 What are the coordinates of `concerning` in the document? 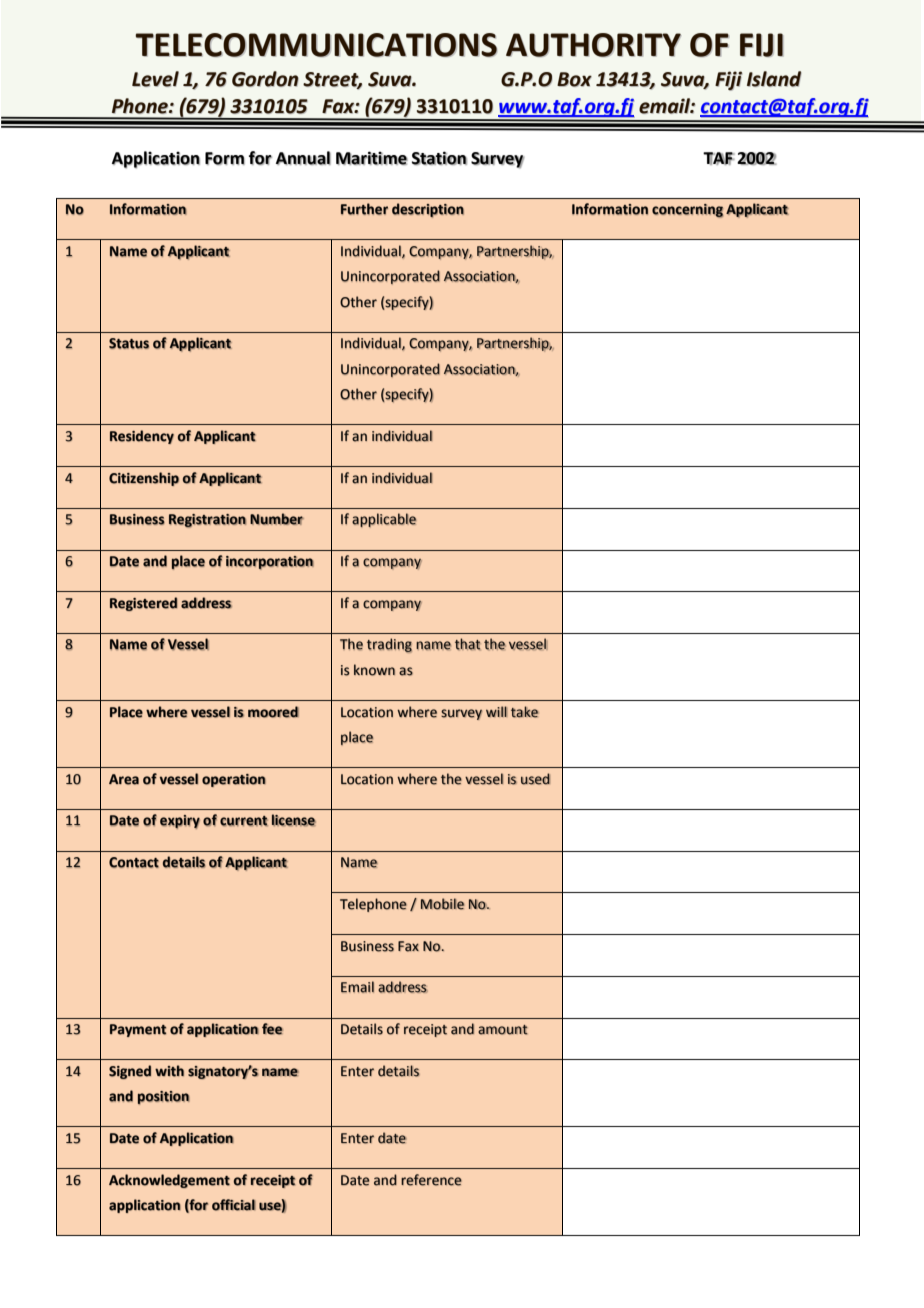 It's located at (687, 211).
